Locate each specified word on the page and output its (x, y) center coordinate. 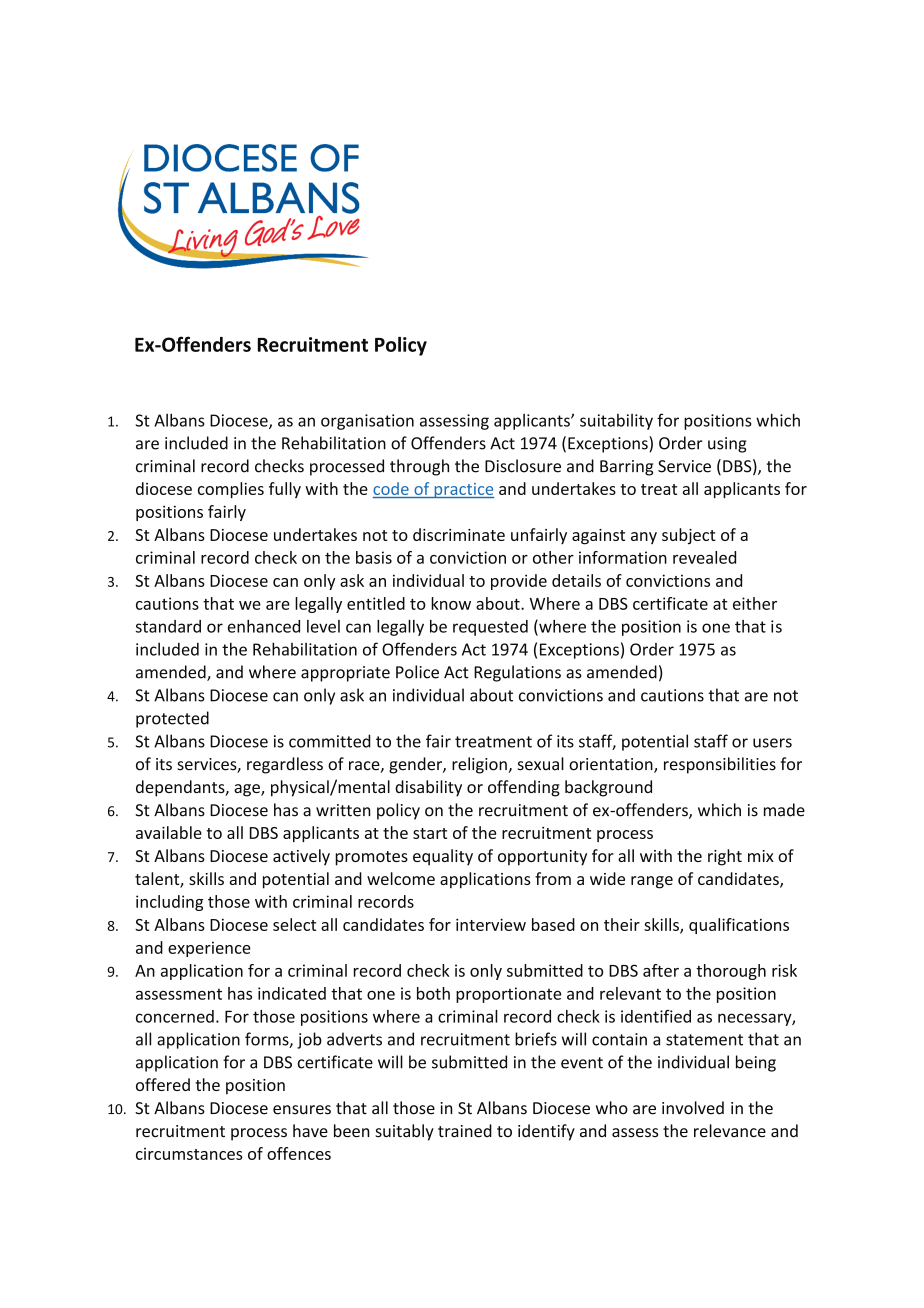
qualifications (739, 926)
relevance (730, 1131)
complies (231, 490)
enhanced (264, 626)
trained (465, 1131)
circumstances (189, 1154)
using (727, 445)
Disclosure (523, 466)
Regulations (517, 673)
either (755, 603)
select (294, 924)
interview (491, 924)
